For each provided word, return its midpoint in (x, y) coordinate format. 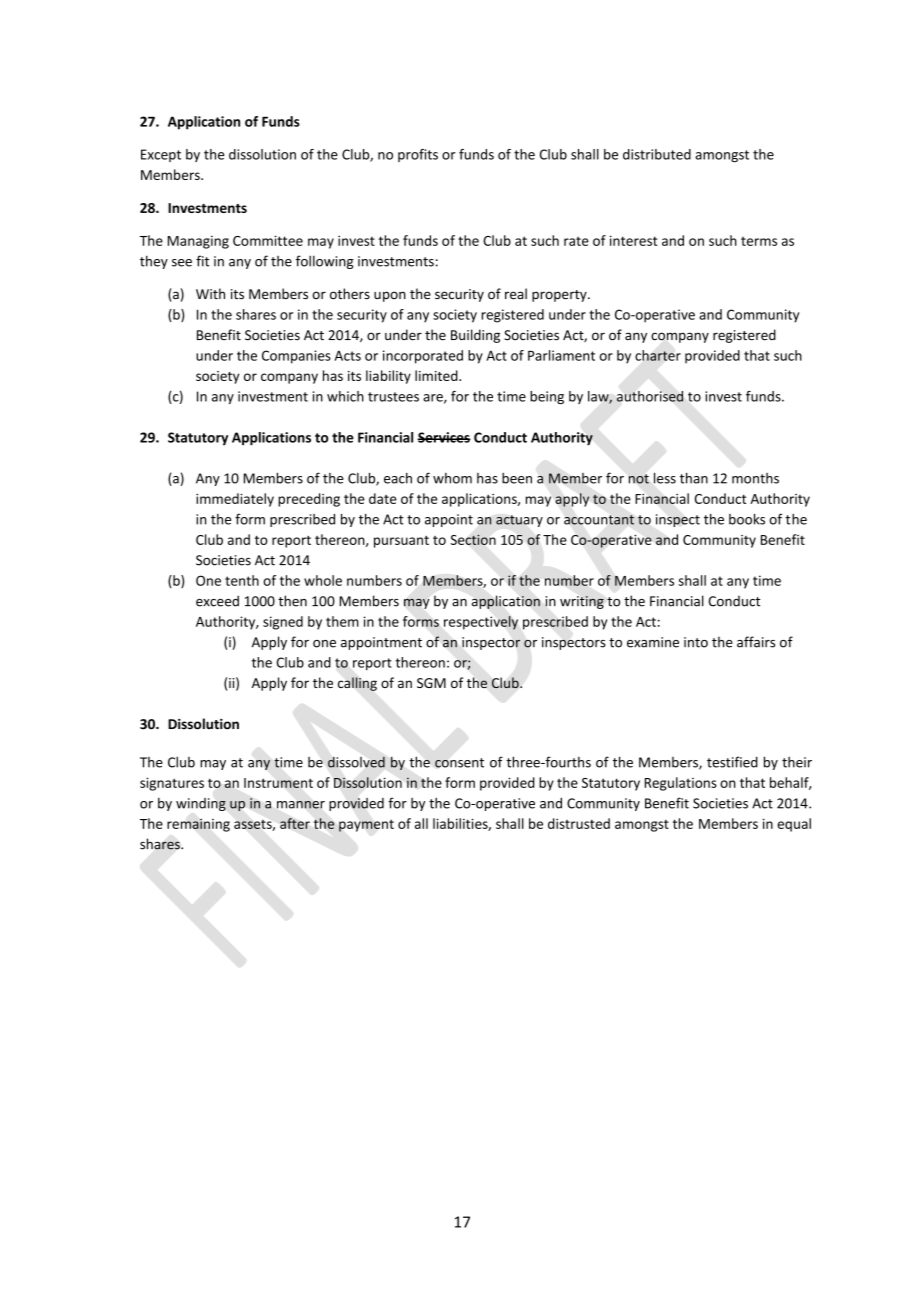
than (694, 478)
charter (658, 355)
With (210, 293)
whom (452, 478)
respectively (481, 623)
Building (475, 336)
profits (418, 155)
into (696, 642)
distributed (657, 154)
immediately (235, 500)
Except (161, 155)
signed (283, 623)
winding (201, 804)
